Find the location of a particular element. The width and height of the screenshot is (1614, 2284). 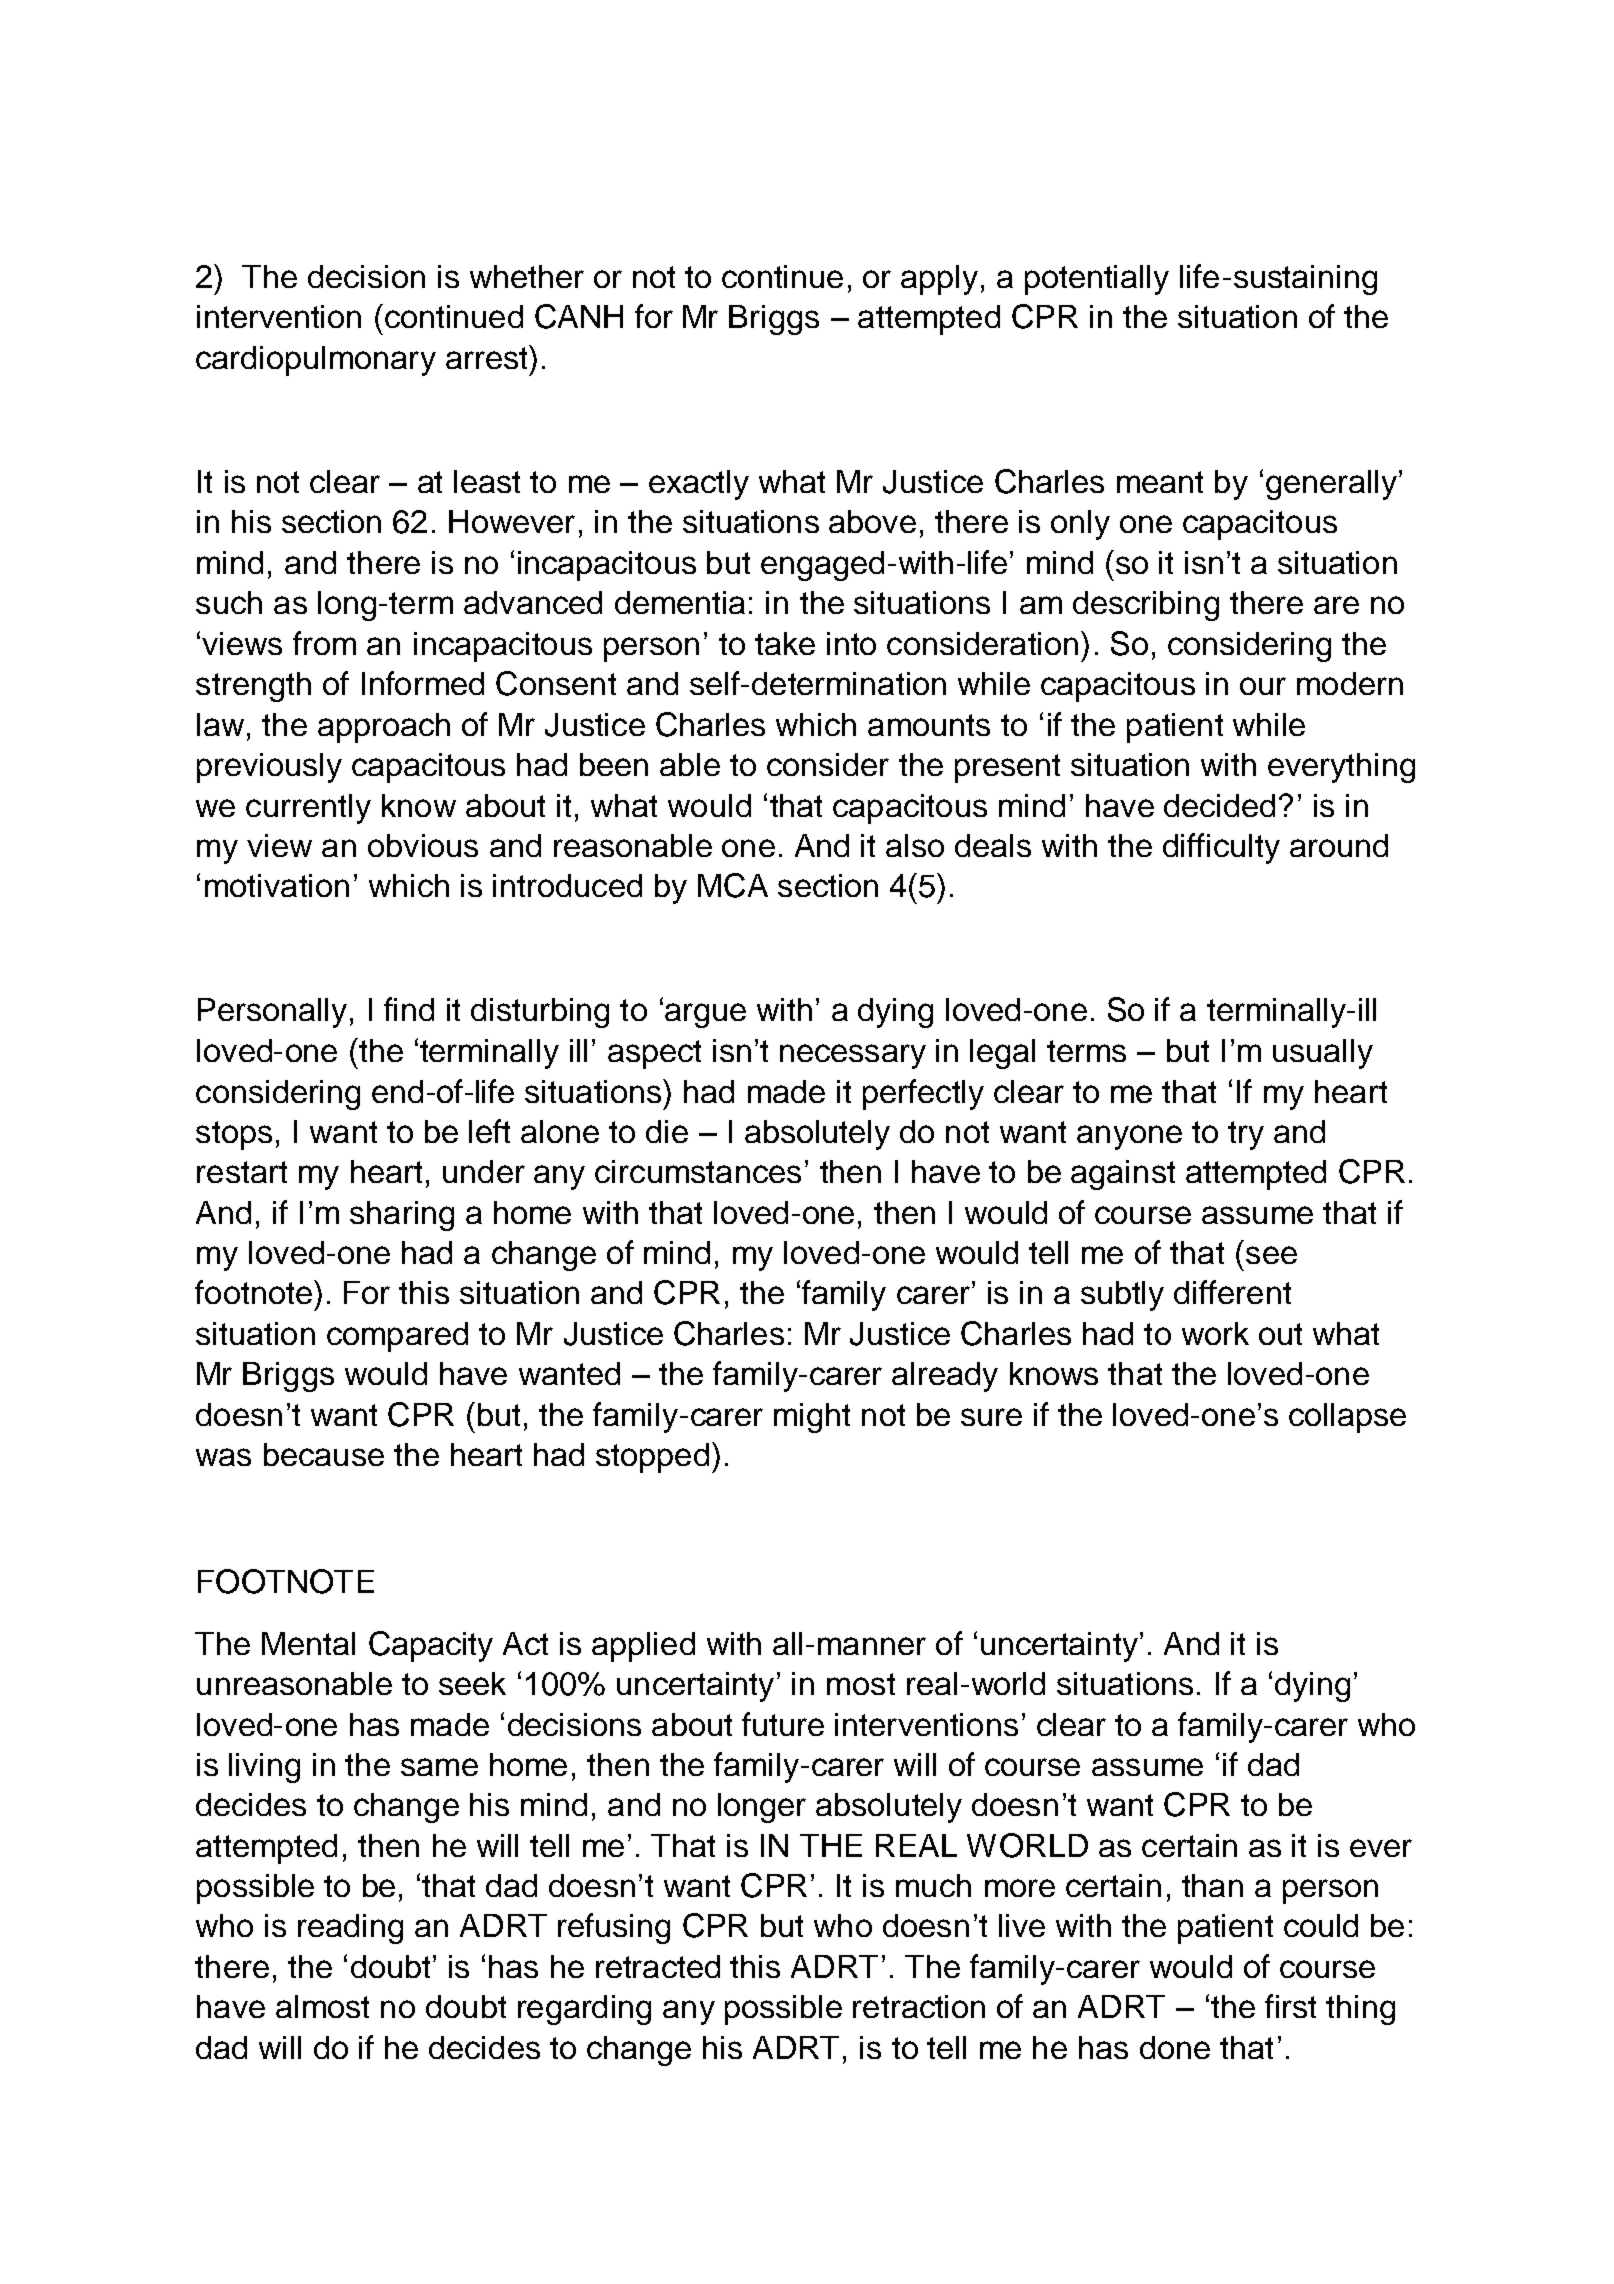

apply is located at coordinates (939, 280).
